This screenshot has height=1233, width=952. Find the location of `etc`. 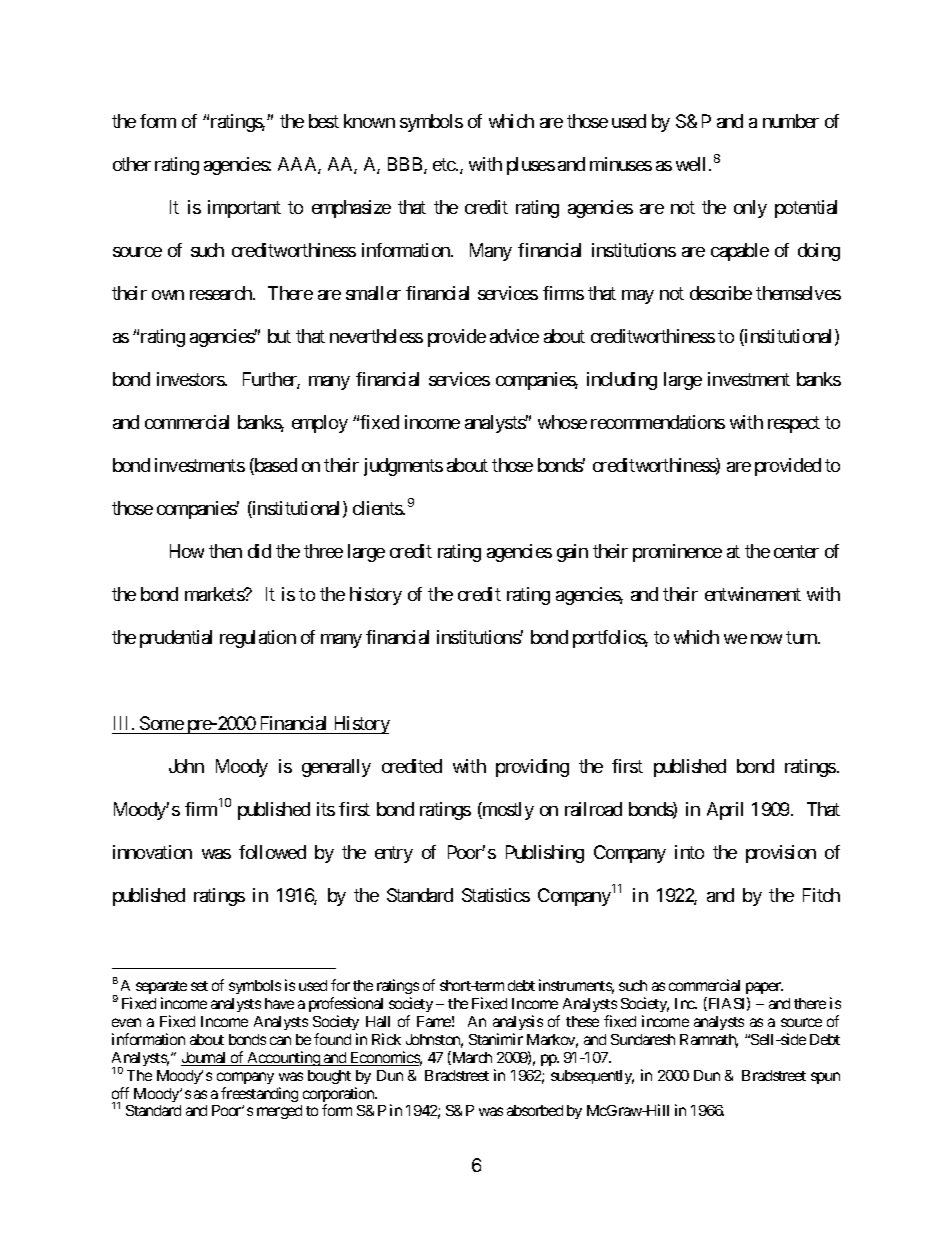

etc is located at coordinates (444, 165).
